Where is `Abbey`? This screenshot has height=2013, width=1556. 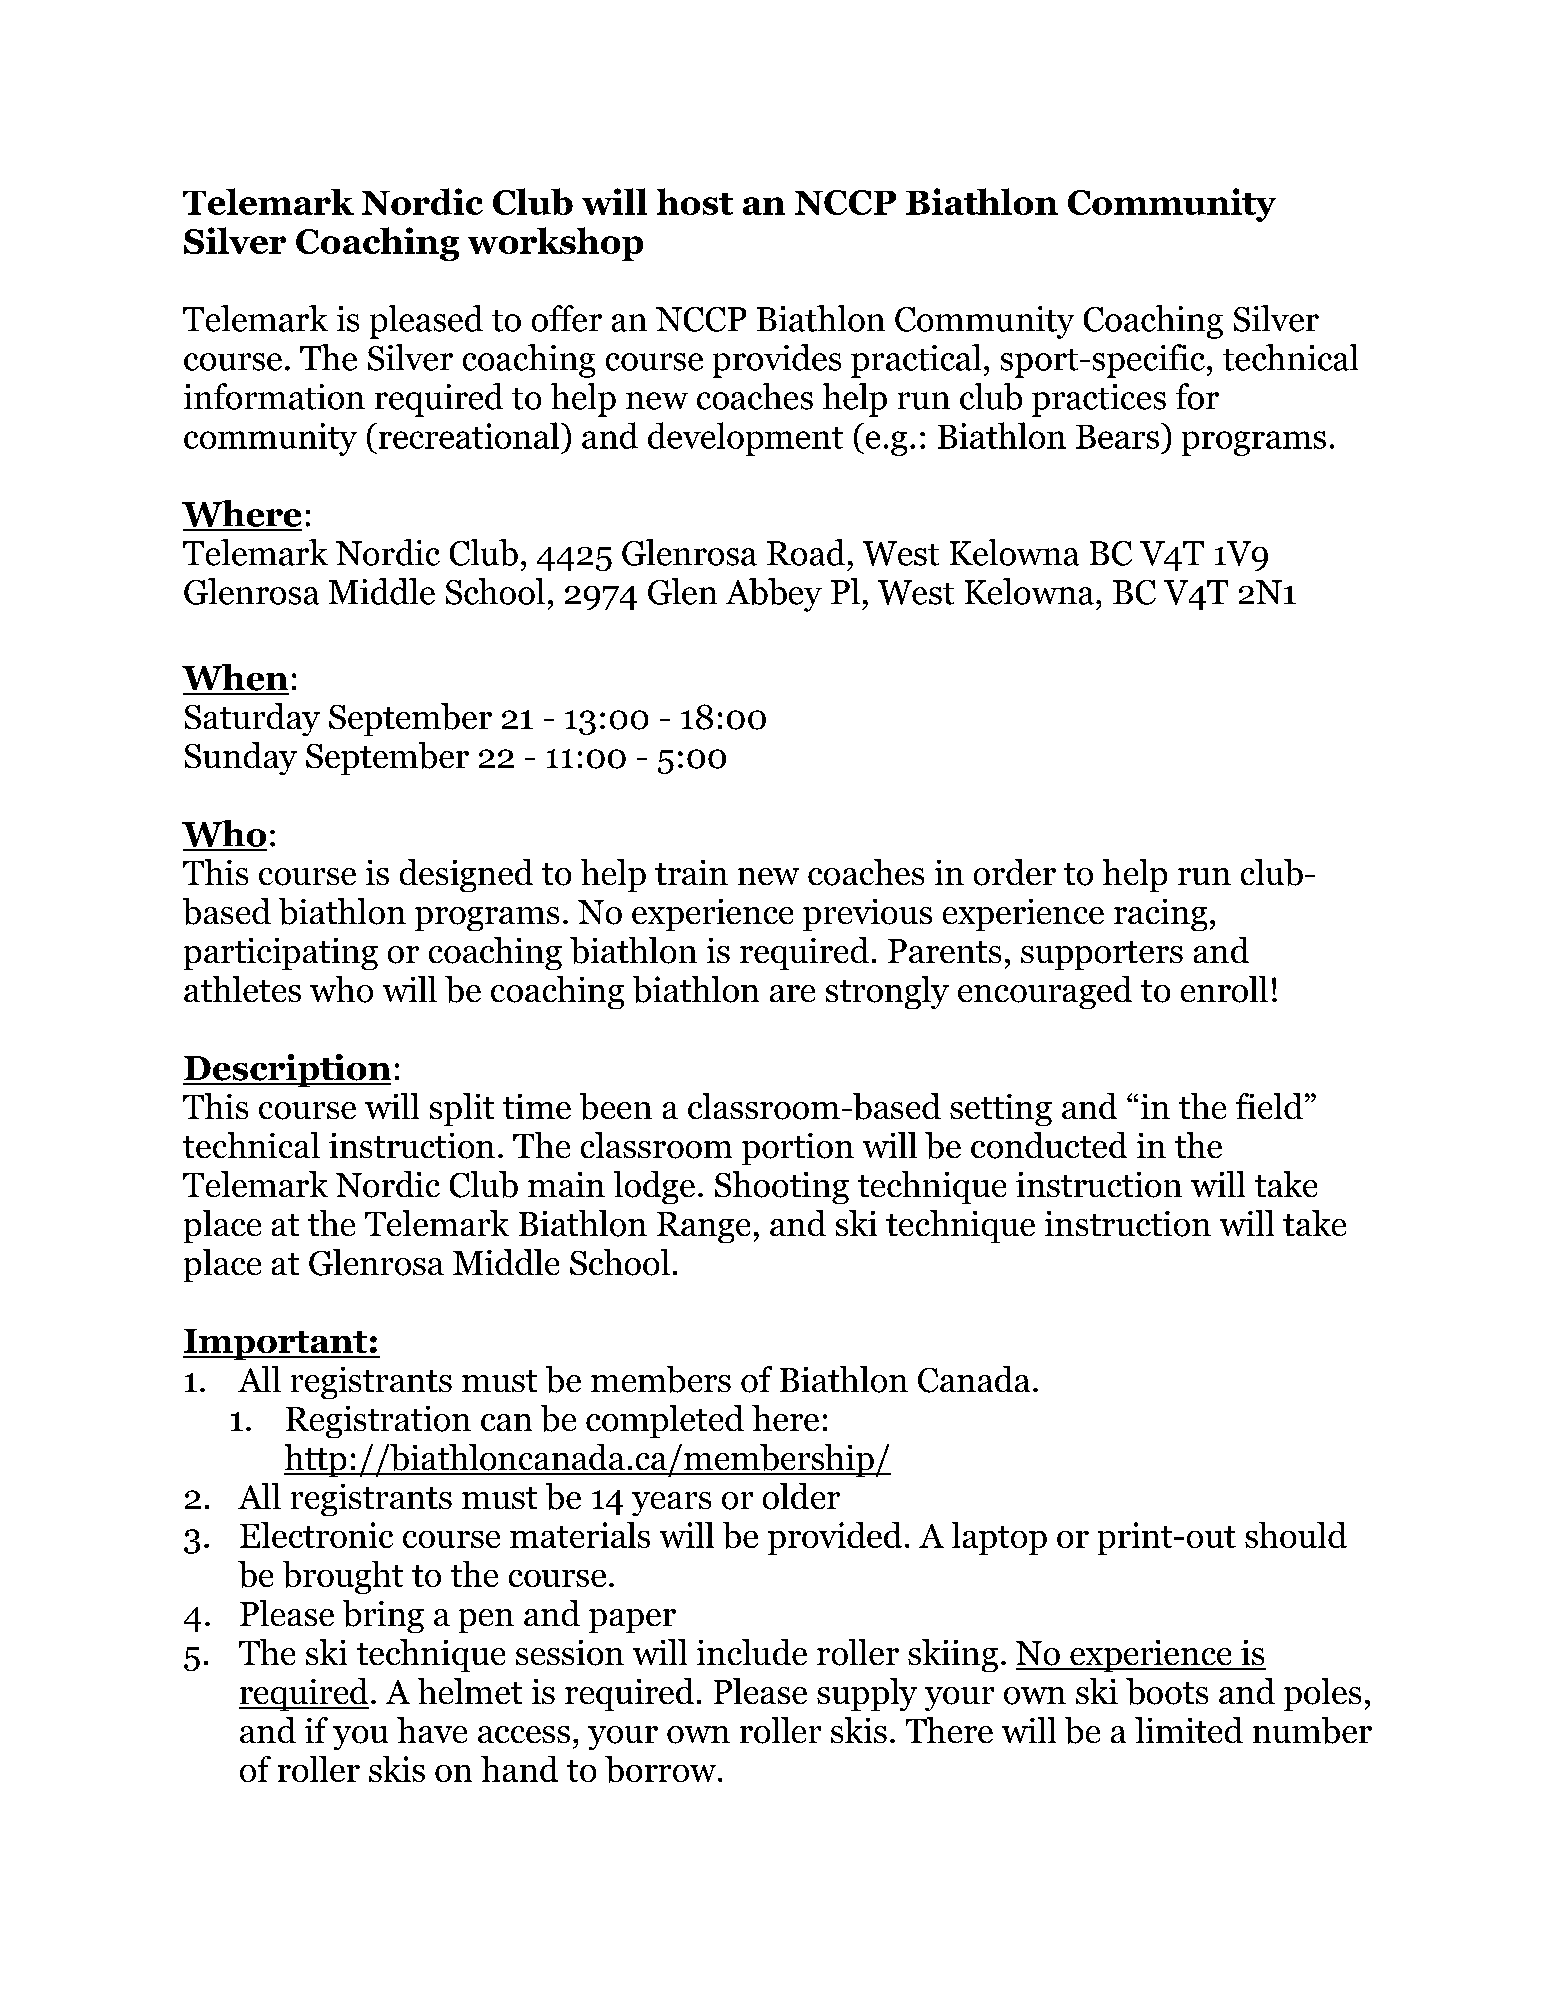 Abbey is located at coordinates (774, 595).
